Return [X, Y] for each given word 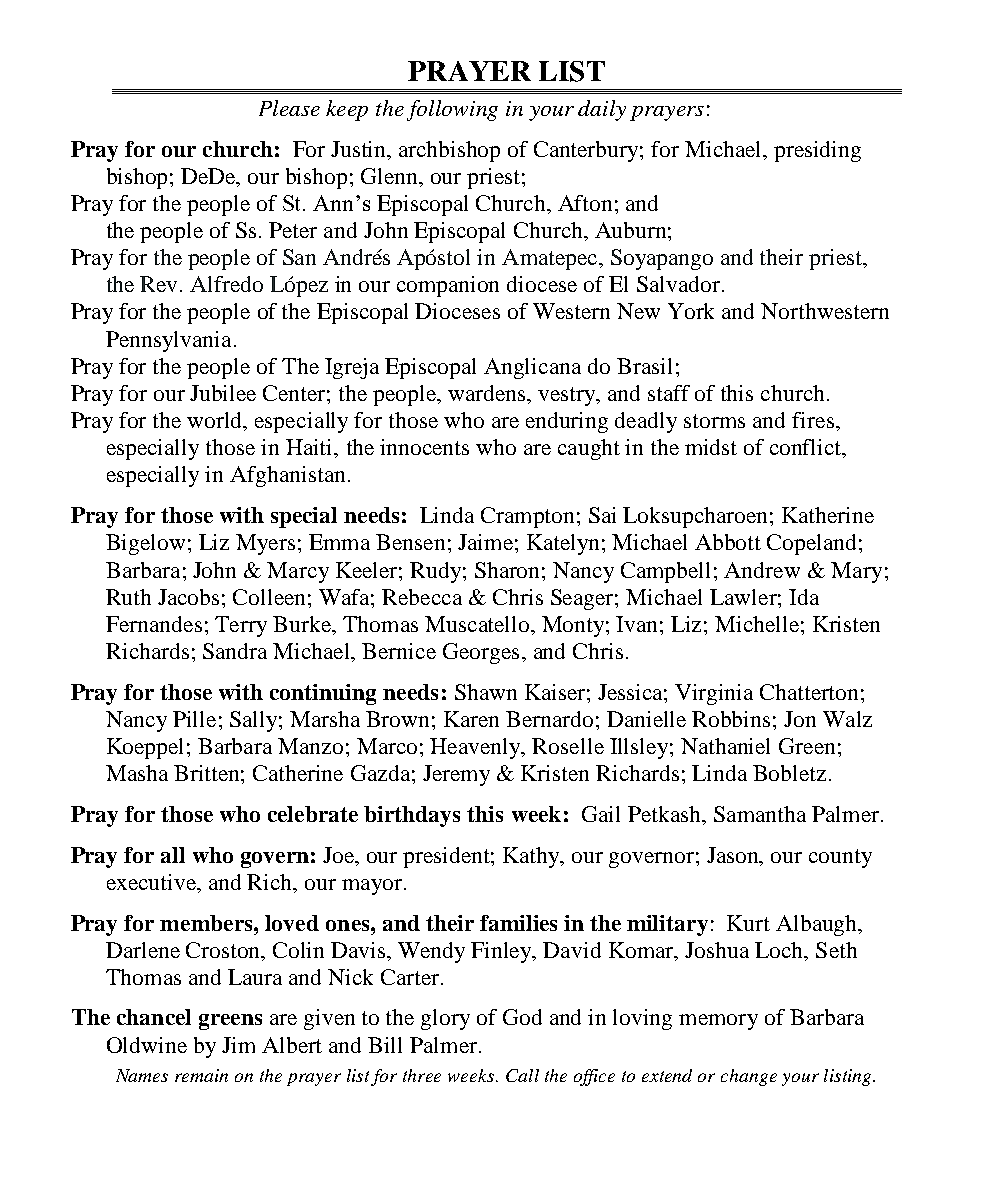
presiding [817, 151]
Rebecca [422, 597]
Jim [238, 1045]
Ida [804, 597]
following [452, 110]
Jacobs [188, 597]
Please [289, 108]
